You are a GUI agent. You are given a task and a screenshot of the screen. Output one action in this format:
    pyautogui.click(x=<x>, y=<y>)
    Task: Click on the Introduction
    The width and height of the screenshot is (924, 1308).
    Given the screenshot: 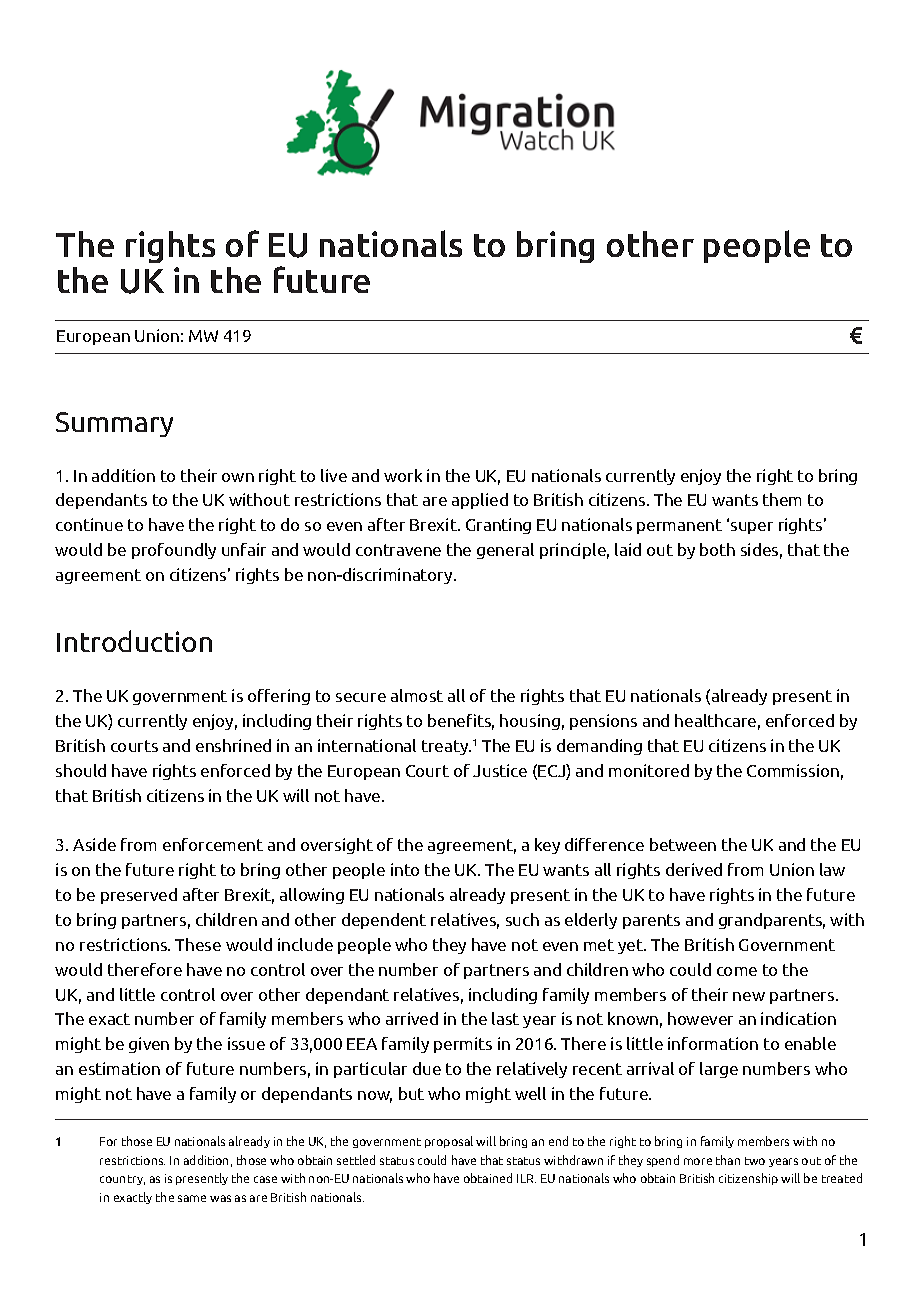 What is the action you would take?
    pyautogui.click(x=134, y=641)
